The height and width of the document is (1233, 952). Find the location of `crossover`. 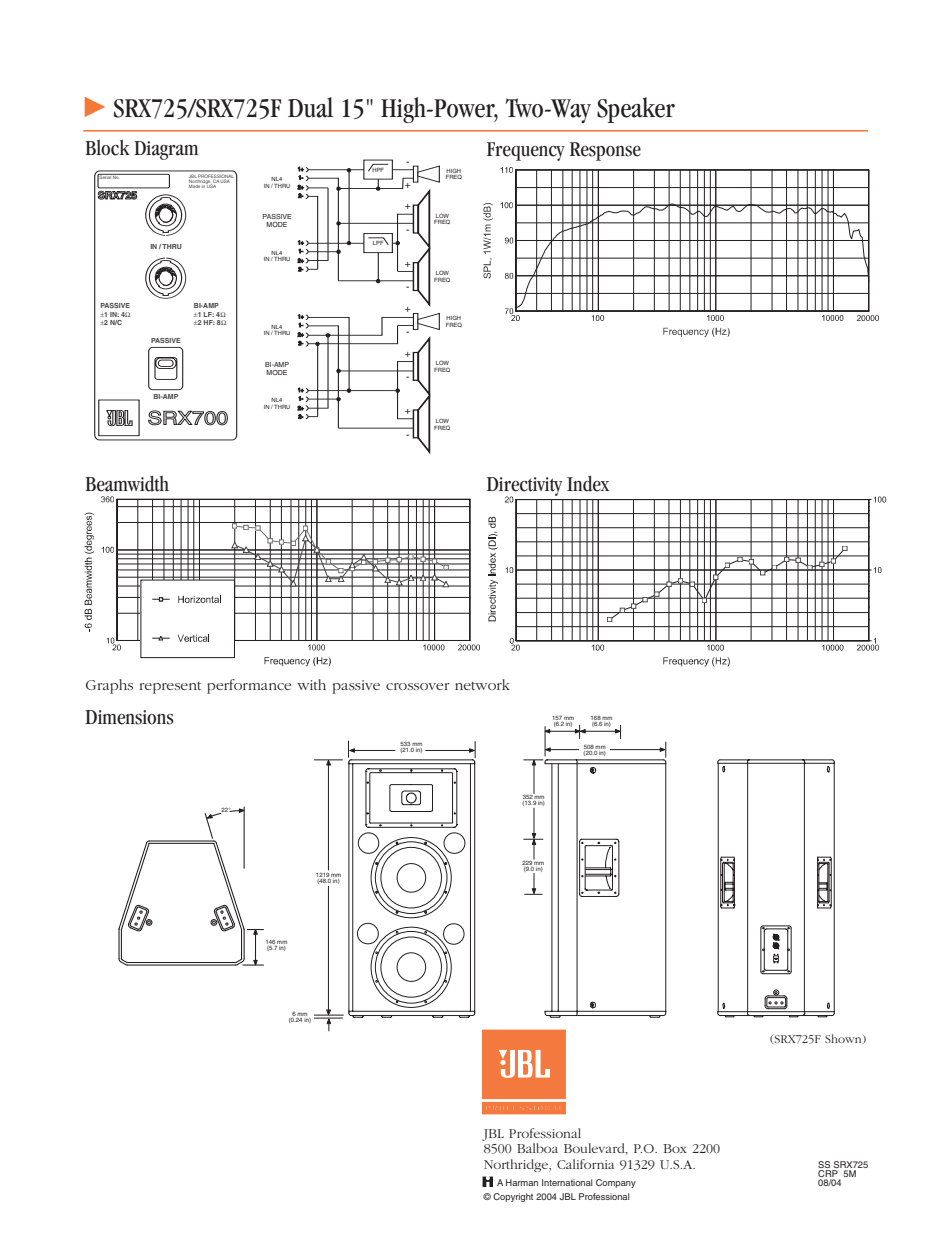

crossover is located at coordinates (418, 686).
